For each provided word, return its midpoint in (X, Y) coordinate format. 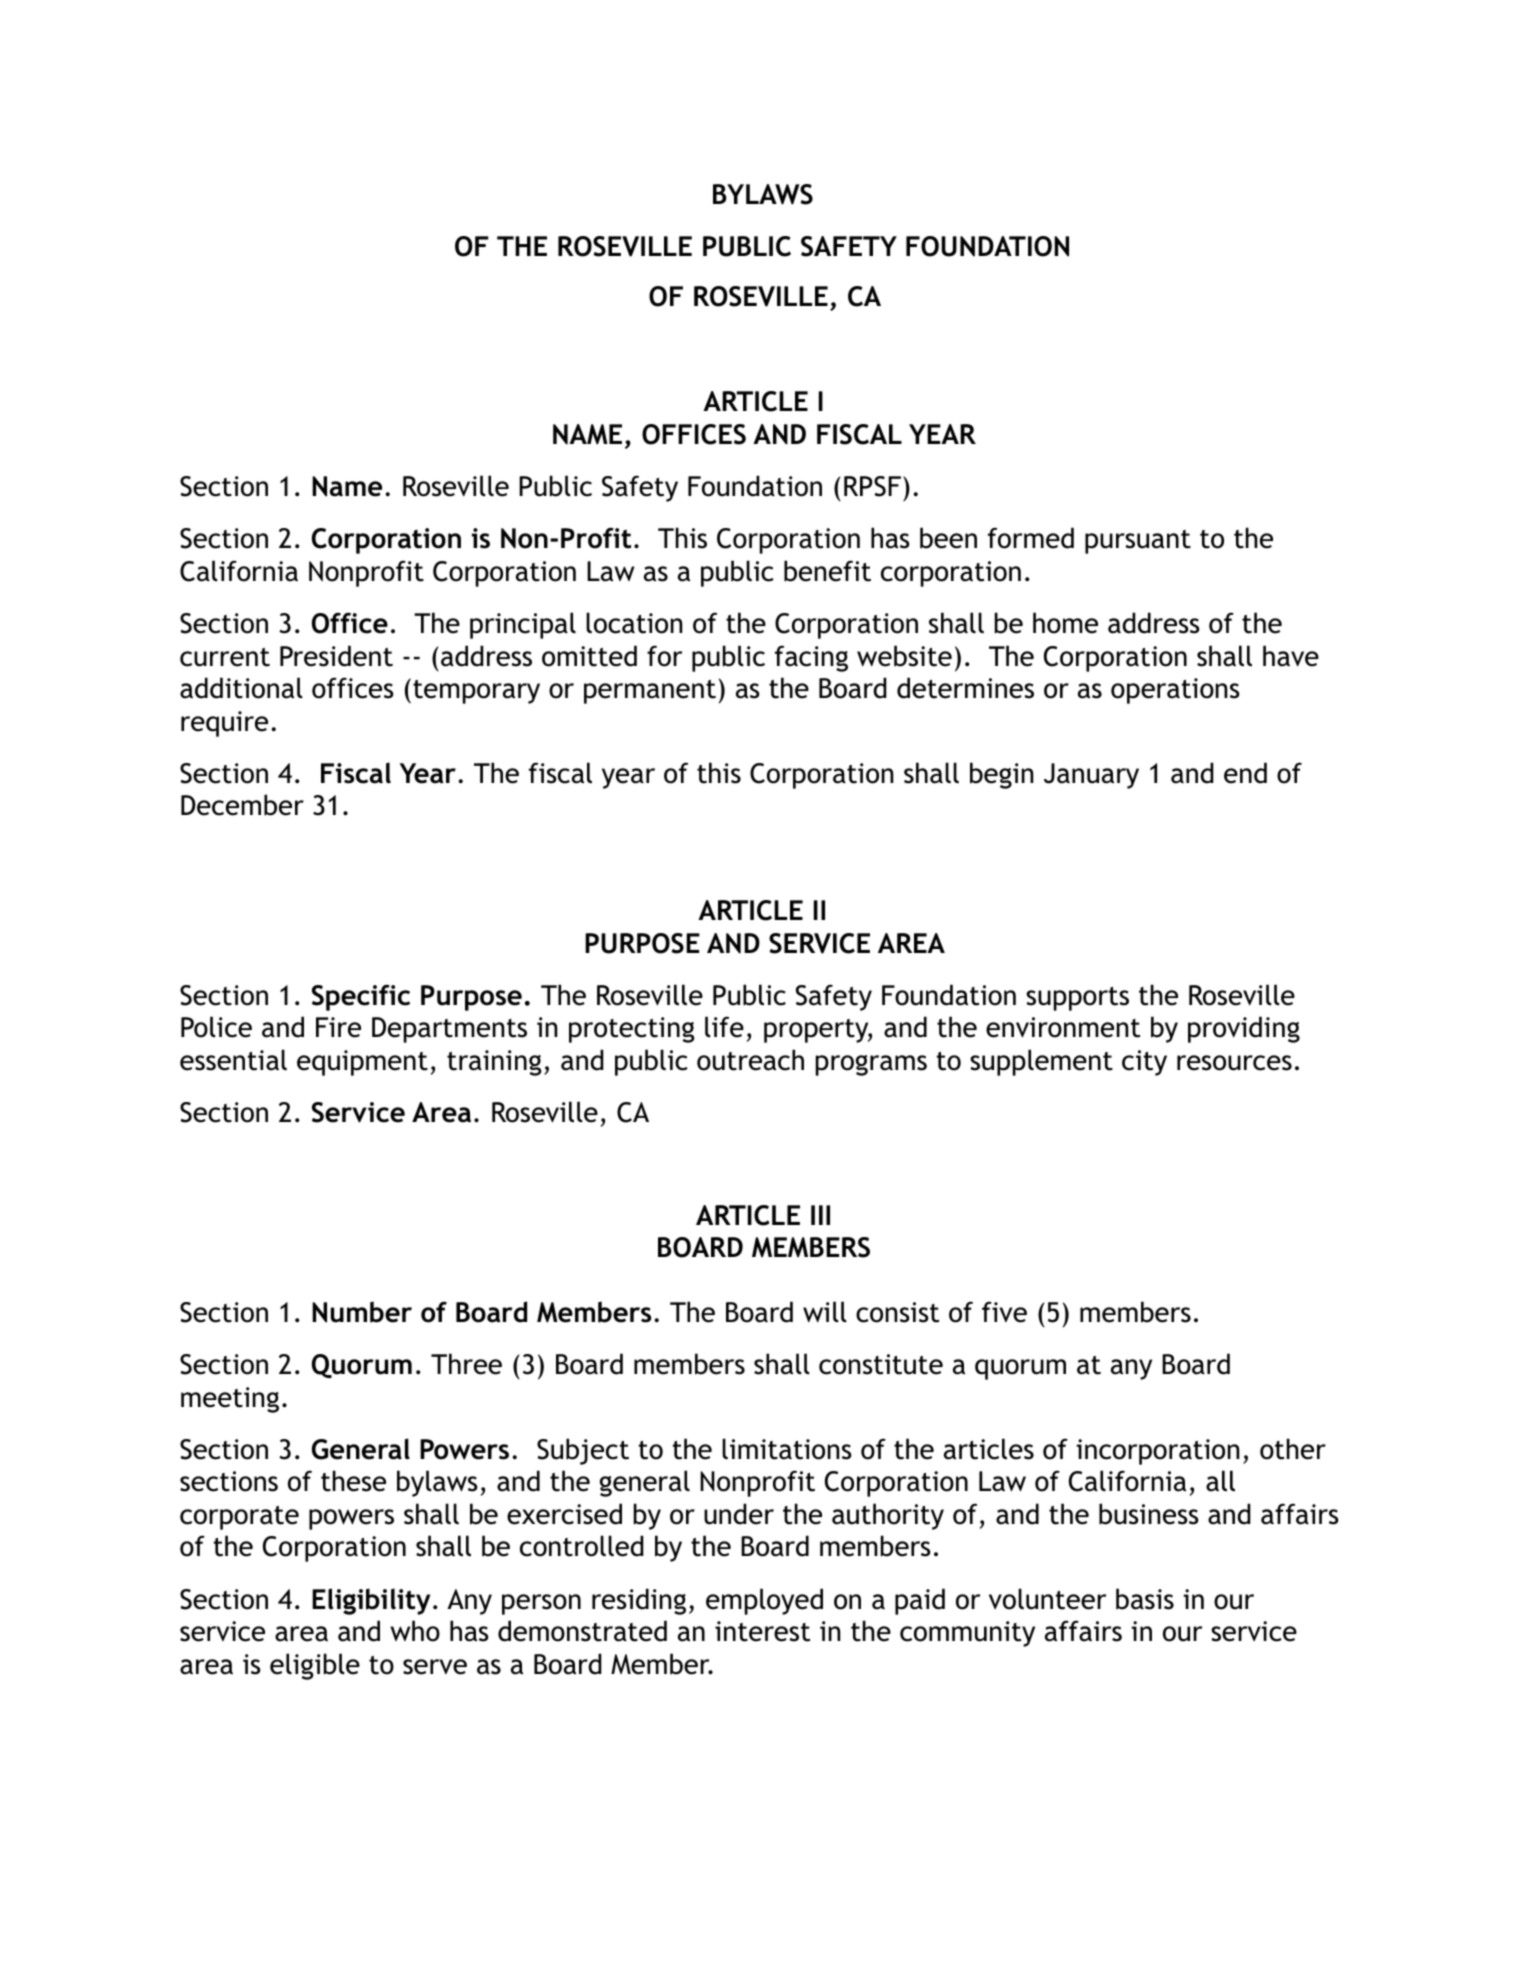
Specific (361, 997)
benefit (827, 571)
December (242, 805)
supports (1077, 999)
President (336, 656)
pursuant (1138, 542)
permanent (650, 692)
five (1004, 1312)
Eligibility (371, 1601)
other (1293, 1449)
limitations (787, 1449)
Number (362, 1312)
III (820, 1215)
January (1091, 776)
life (724, 1027)
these (353, 1481)
